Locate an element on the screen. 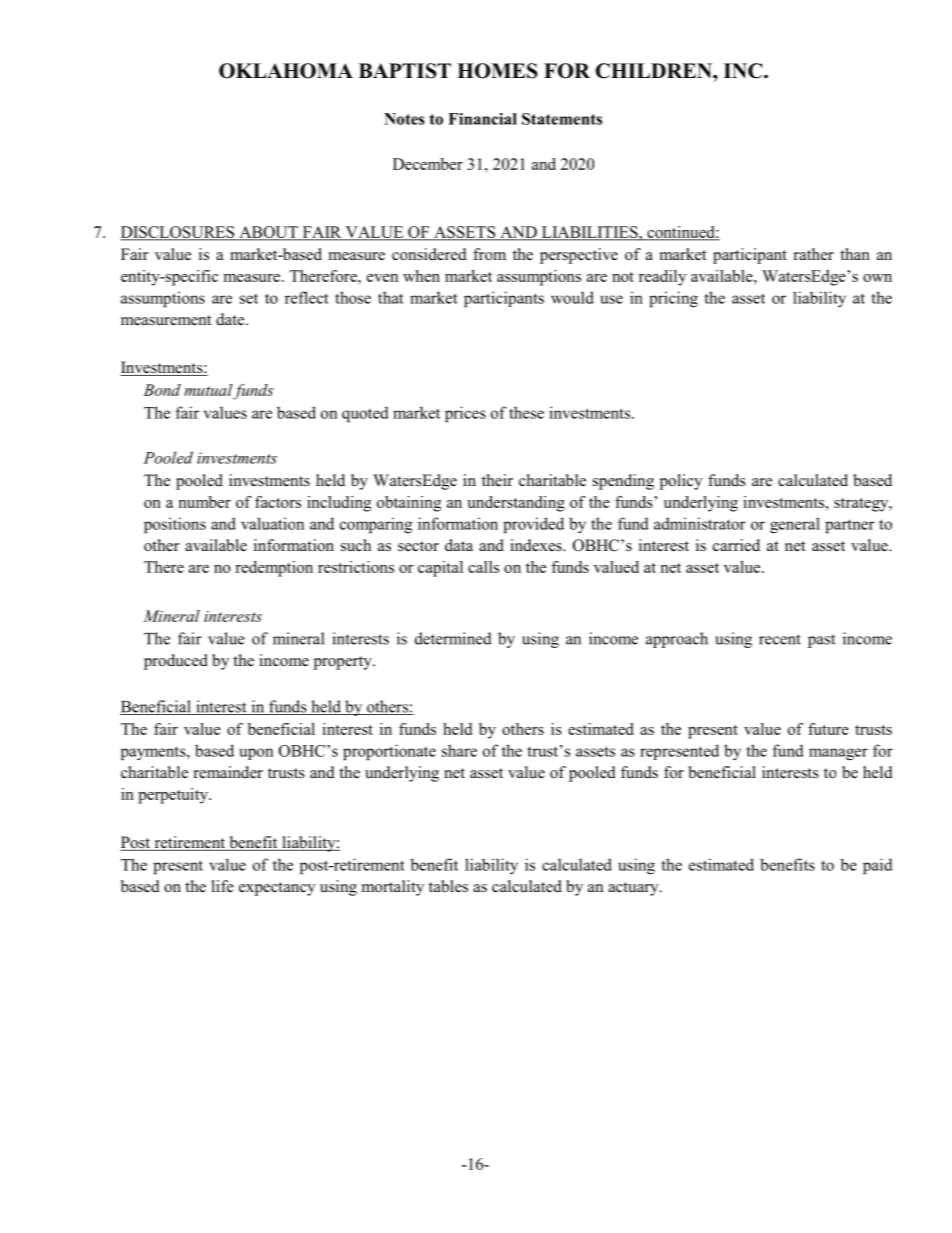  general is located at coordinates (795, 525).
